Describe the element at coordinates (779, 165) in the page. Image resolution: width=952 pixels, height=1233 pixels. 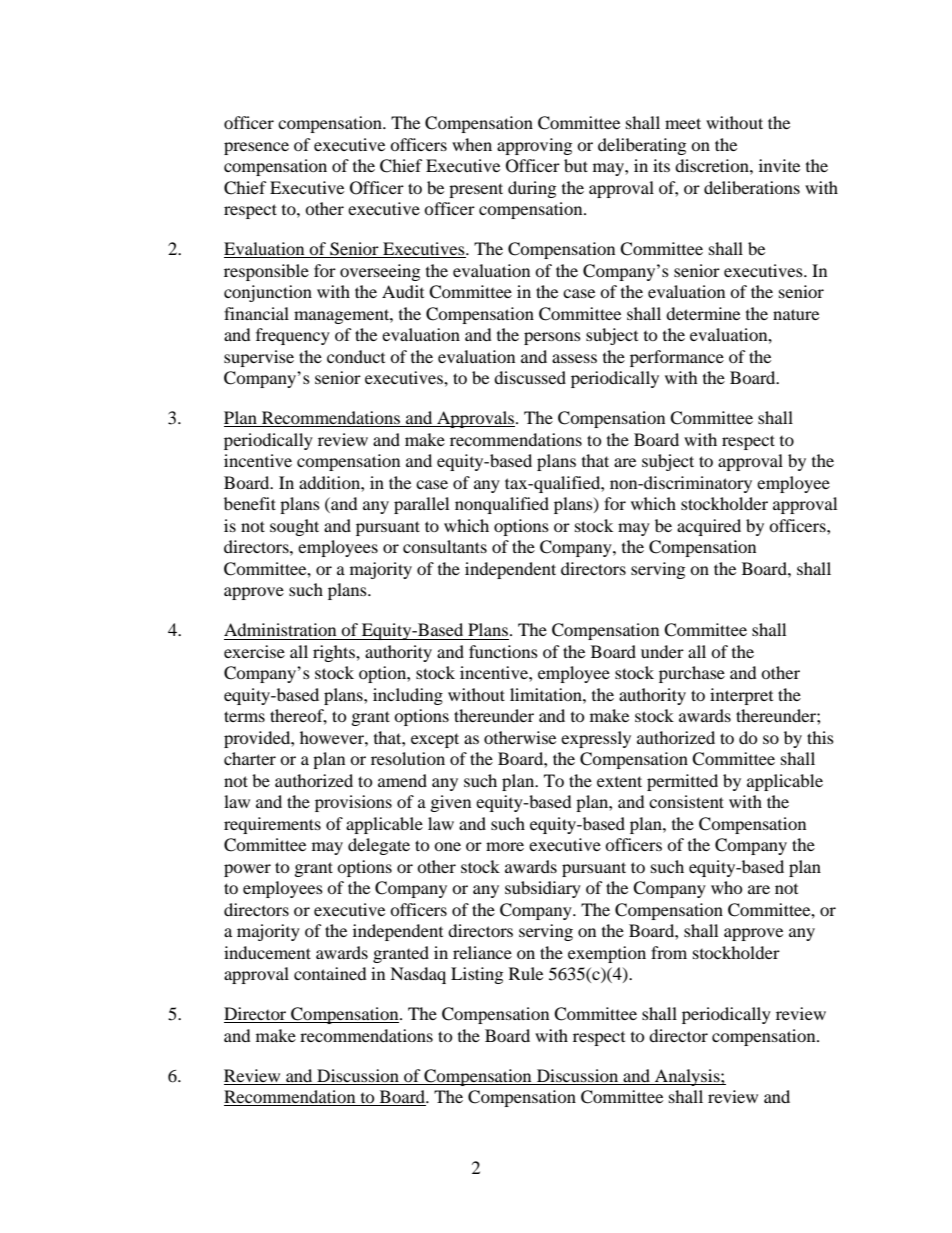
I see `invite` at that location.
